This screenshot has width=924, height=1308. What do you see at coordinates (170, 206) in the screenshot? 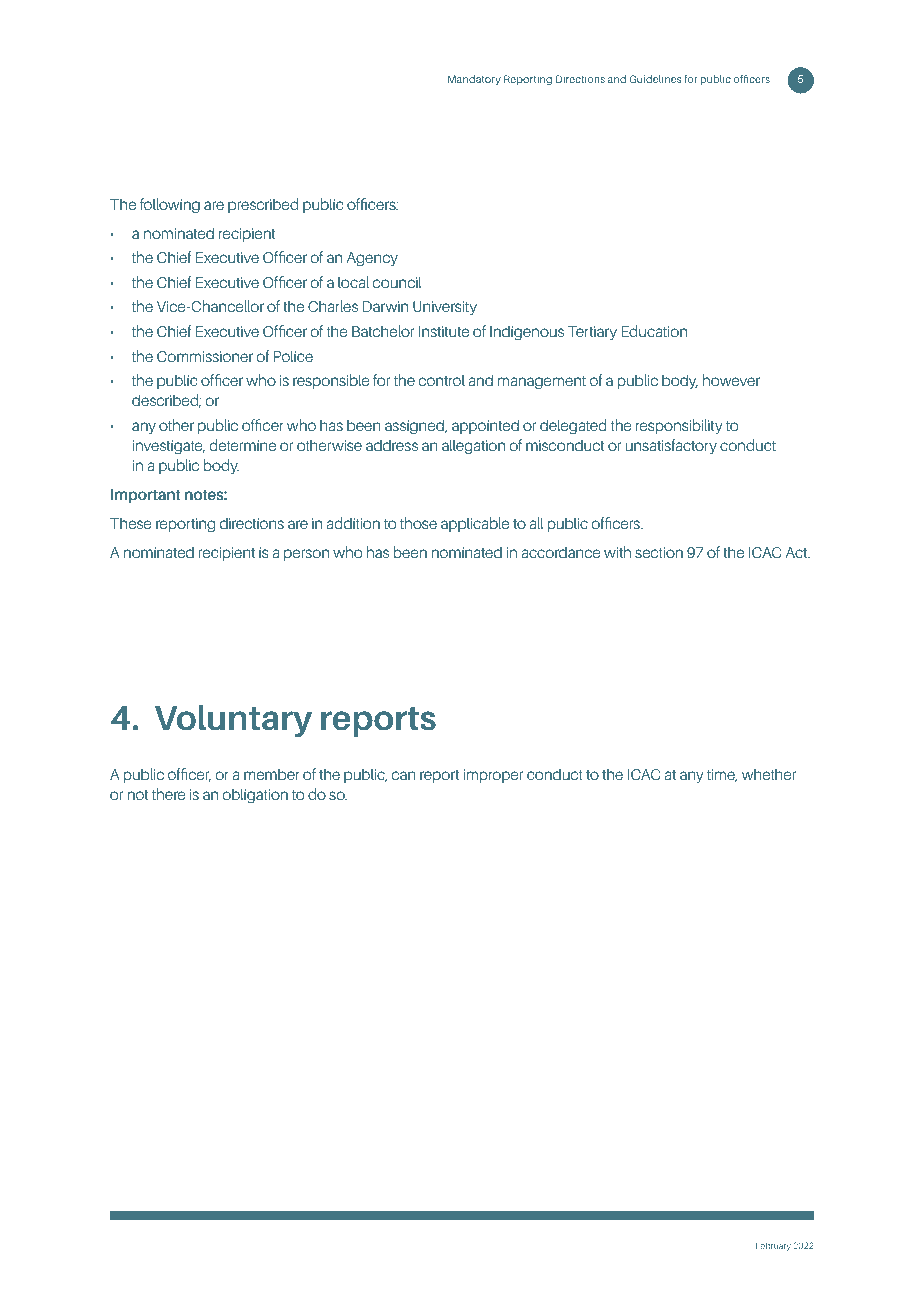
I see `following` at bounding box center [170, 206].
